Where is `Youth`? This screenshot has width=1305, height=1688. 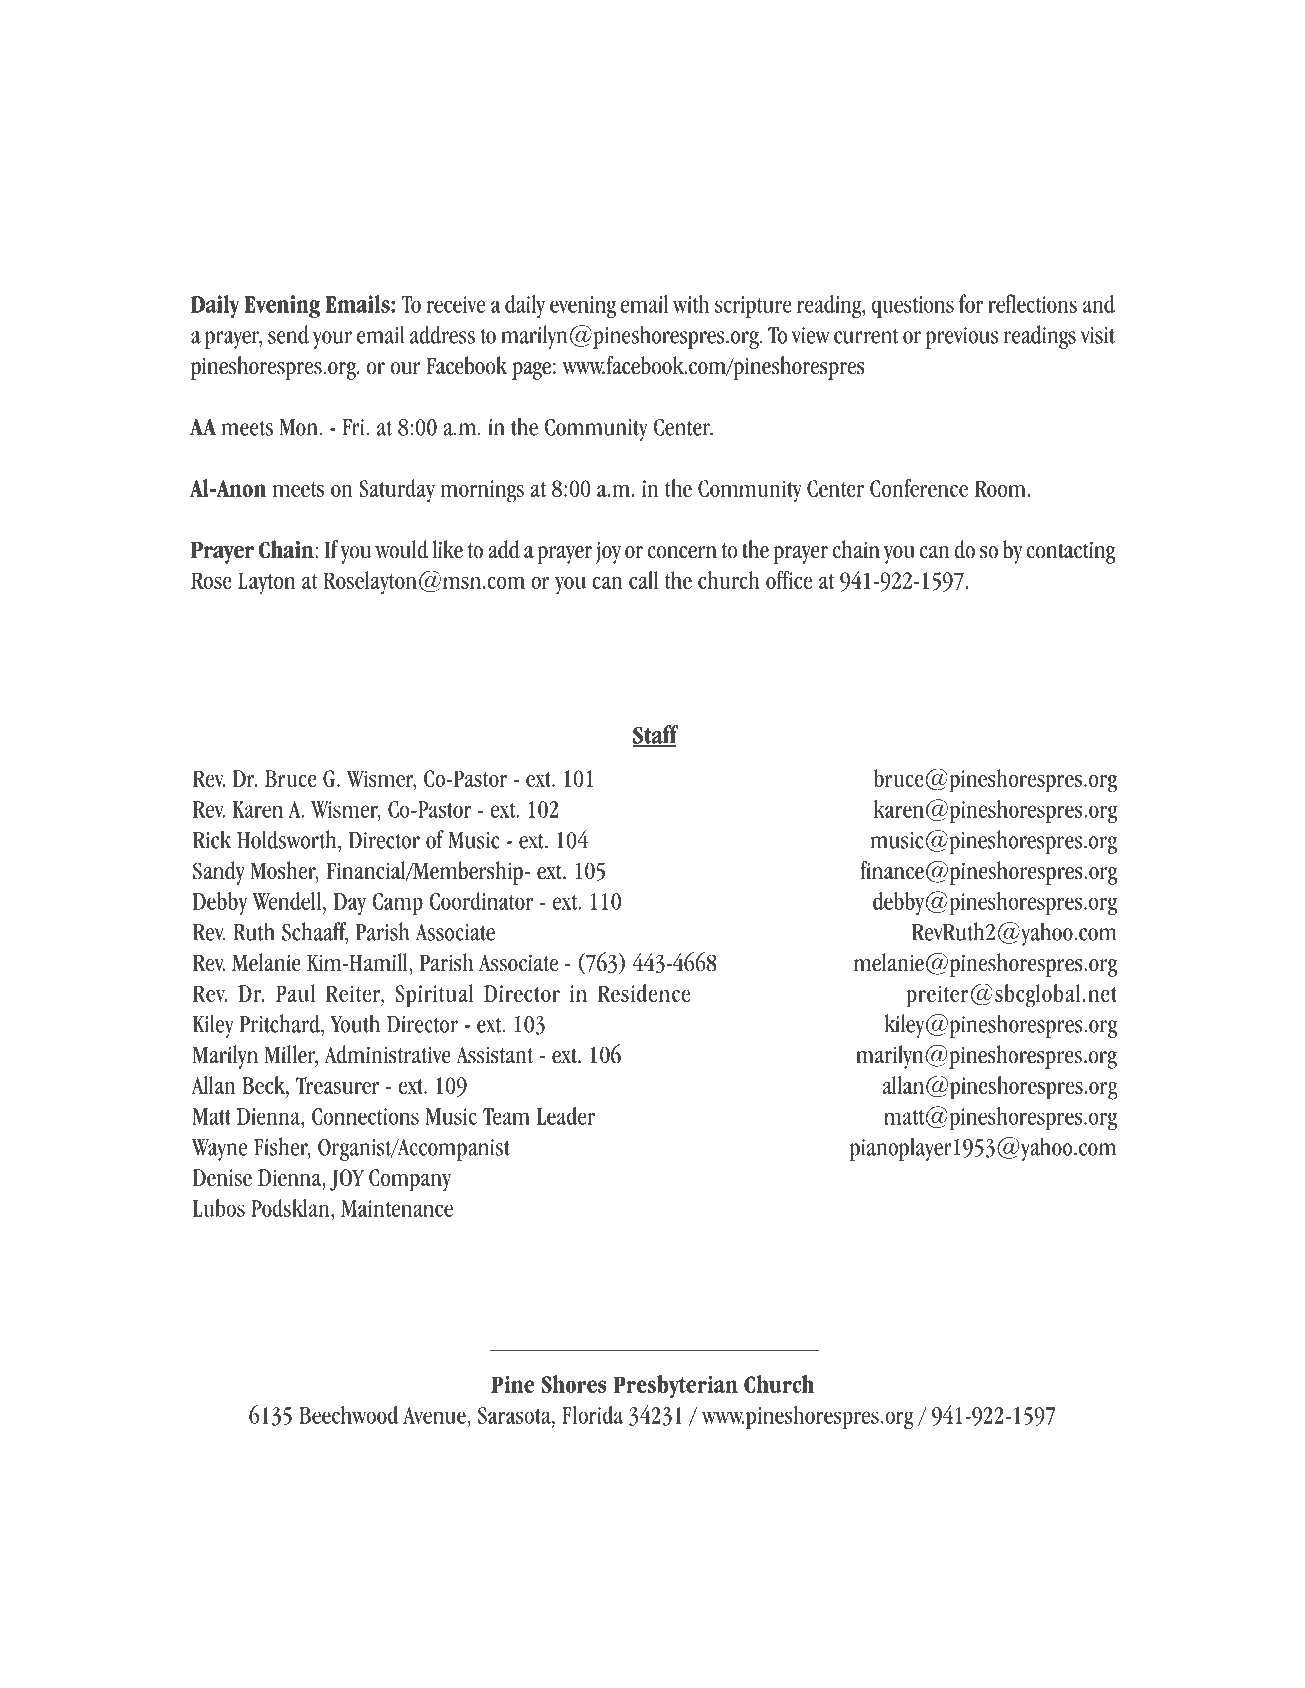 Youth is located at coordinates (355, 1023).
